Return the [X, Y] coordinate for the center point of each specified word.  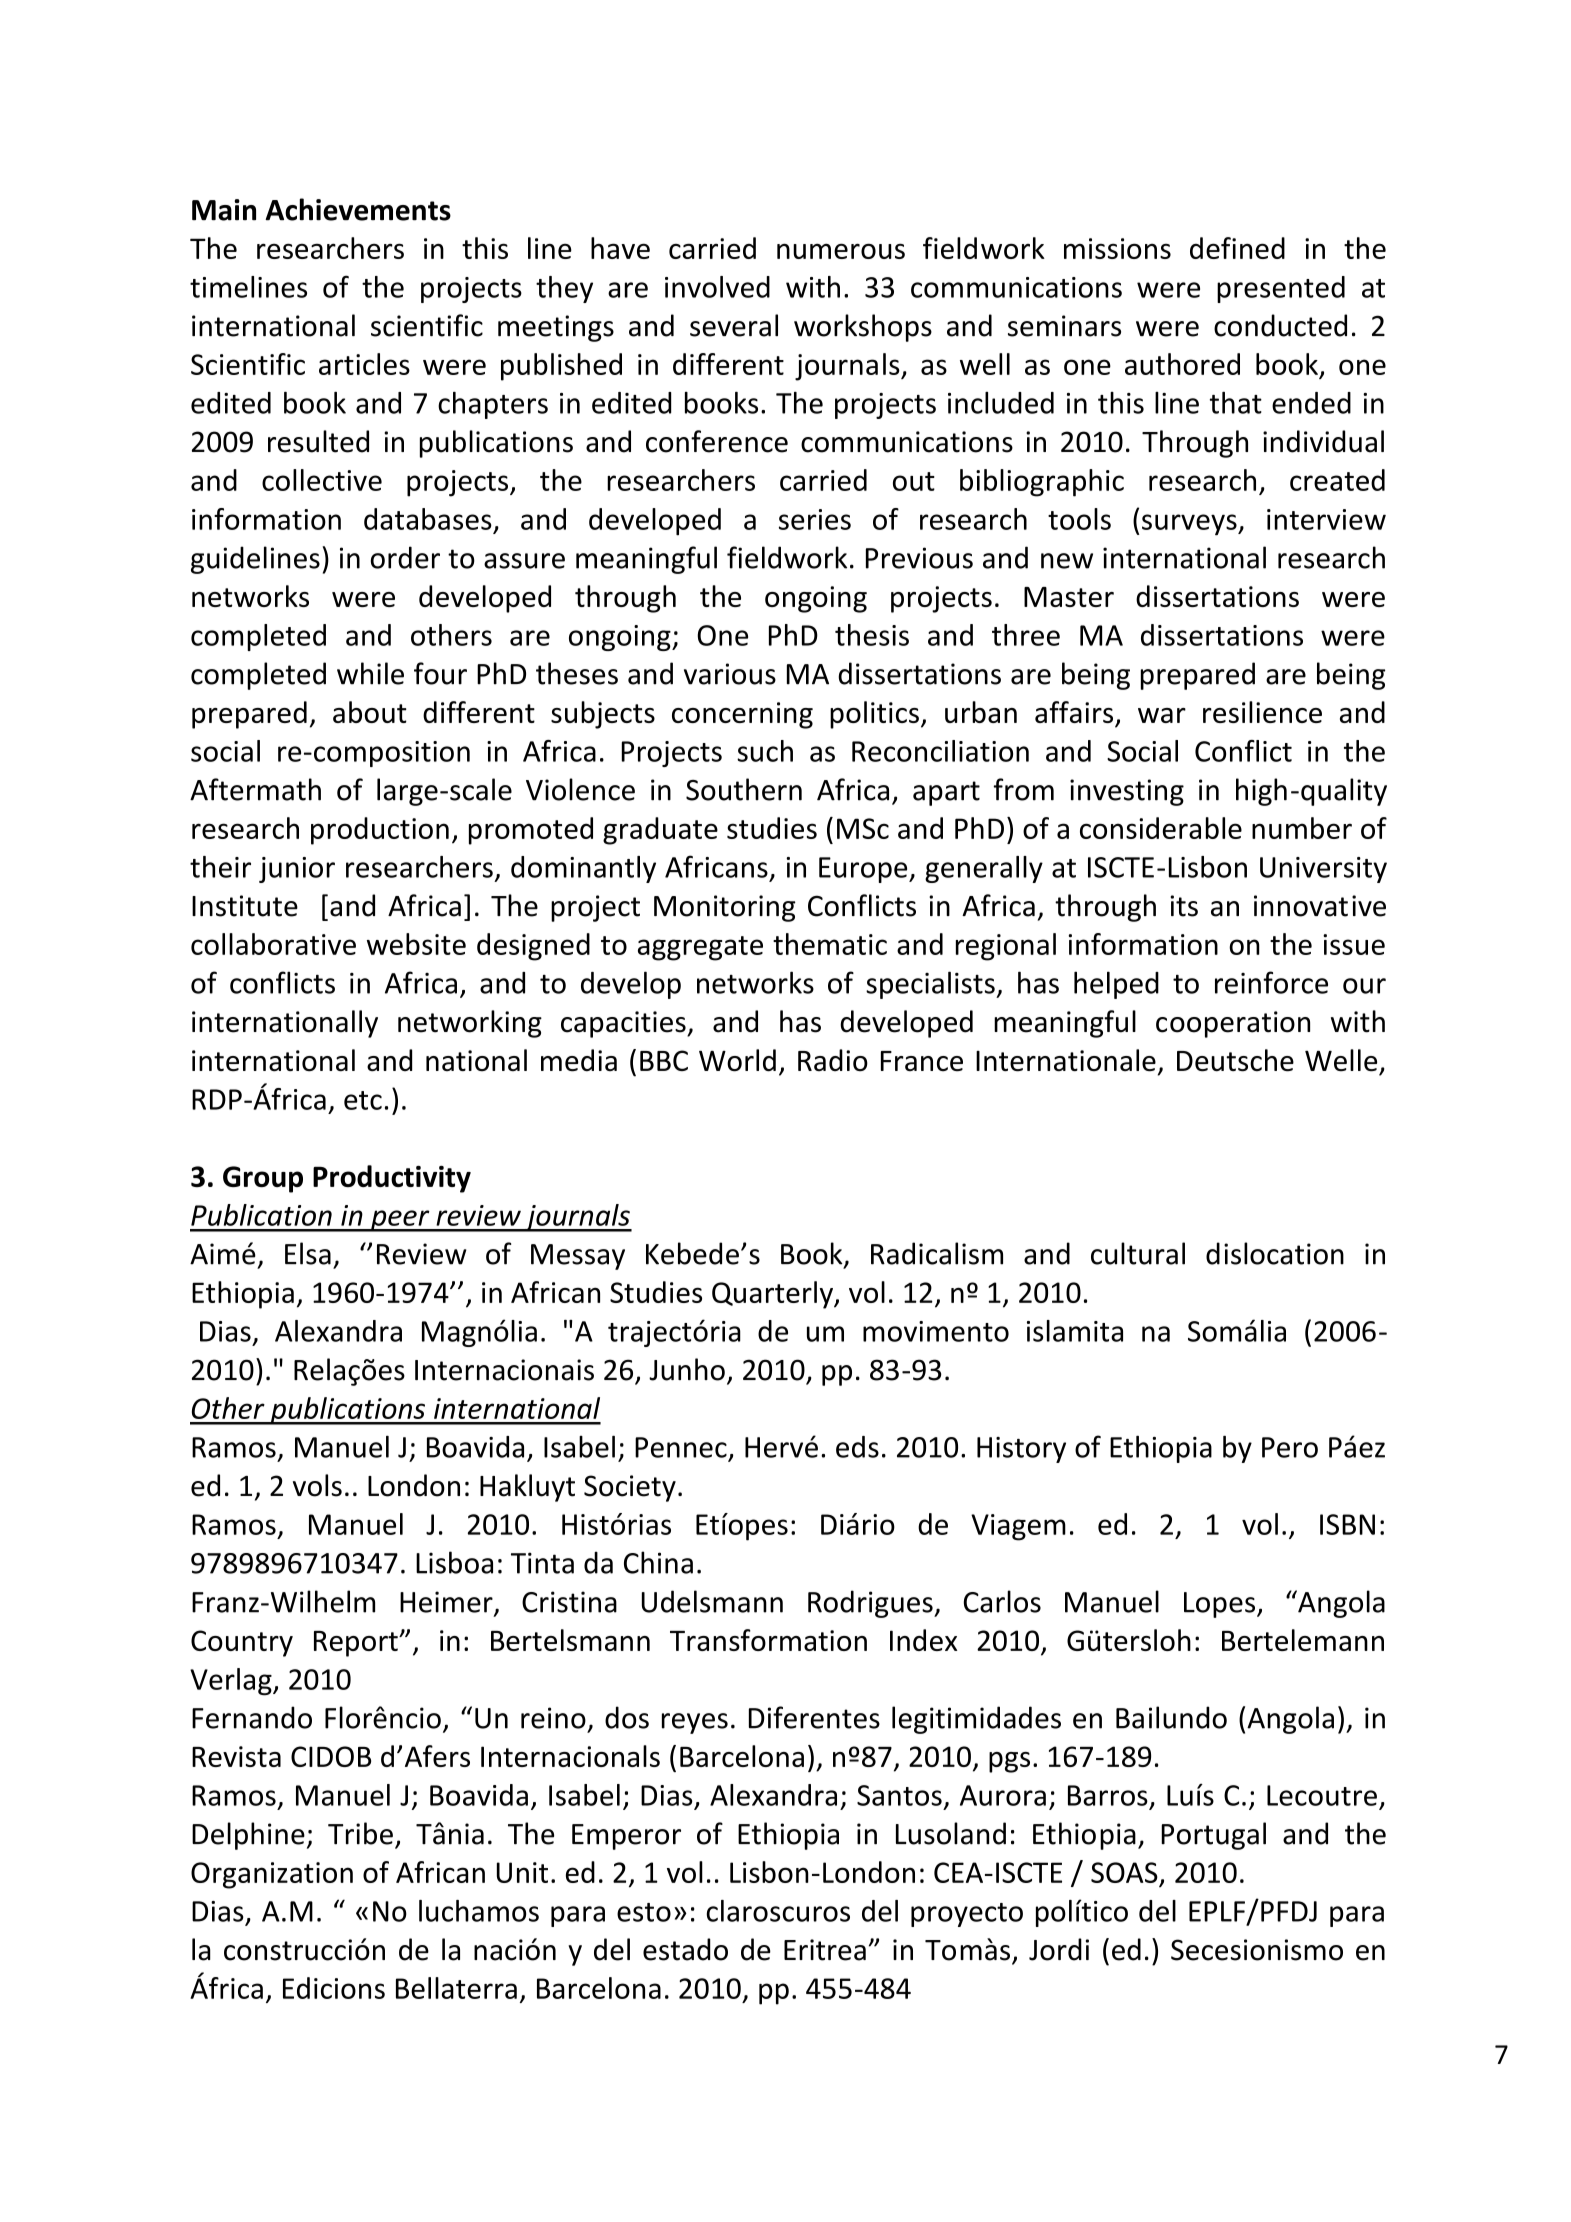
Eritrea [825, 1950]
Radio [833, 1060]
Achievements [358, 209]
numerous [841, 251]
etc [363, 1100]
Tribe [360, 1833]
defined [1237, 248]
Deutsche [1235, 1060]
